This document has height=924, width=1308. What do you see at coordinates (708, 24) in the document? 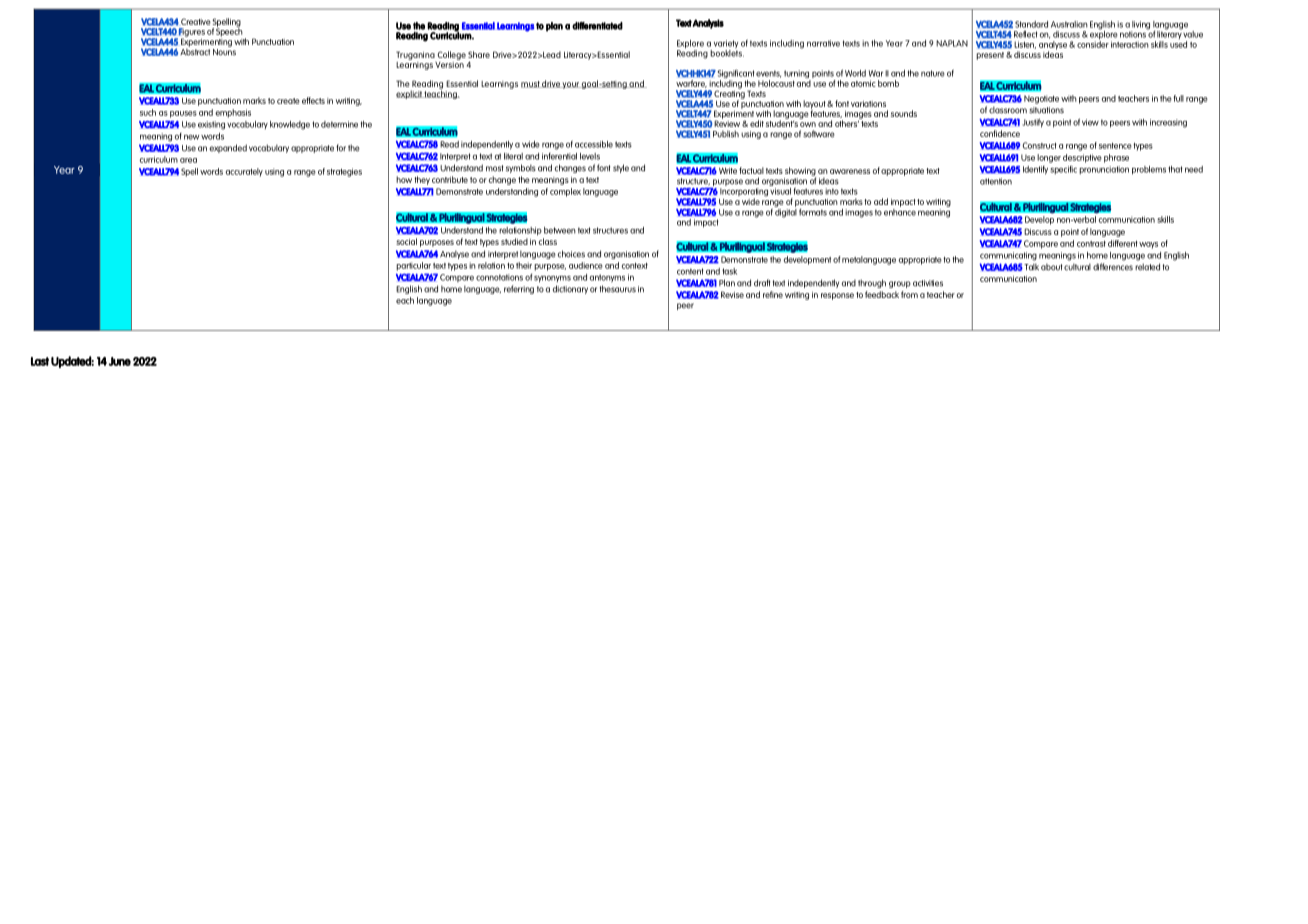
I see `Analysis` at bounding box center [708, 24].
